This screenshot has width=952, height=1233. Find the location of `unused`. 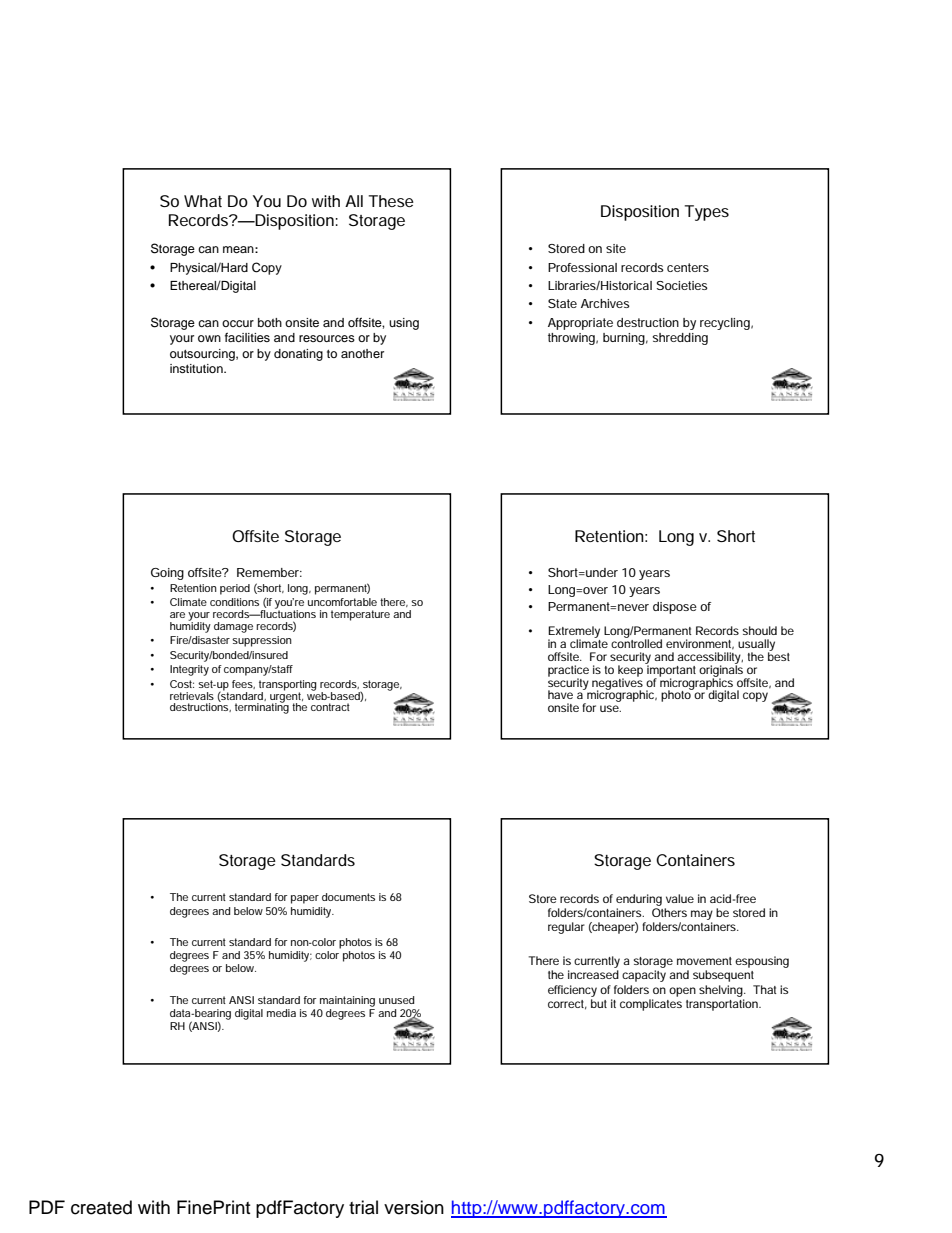

unused is located at coordinates (396, 1000).
